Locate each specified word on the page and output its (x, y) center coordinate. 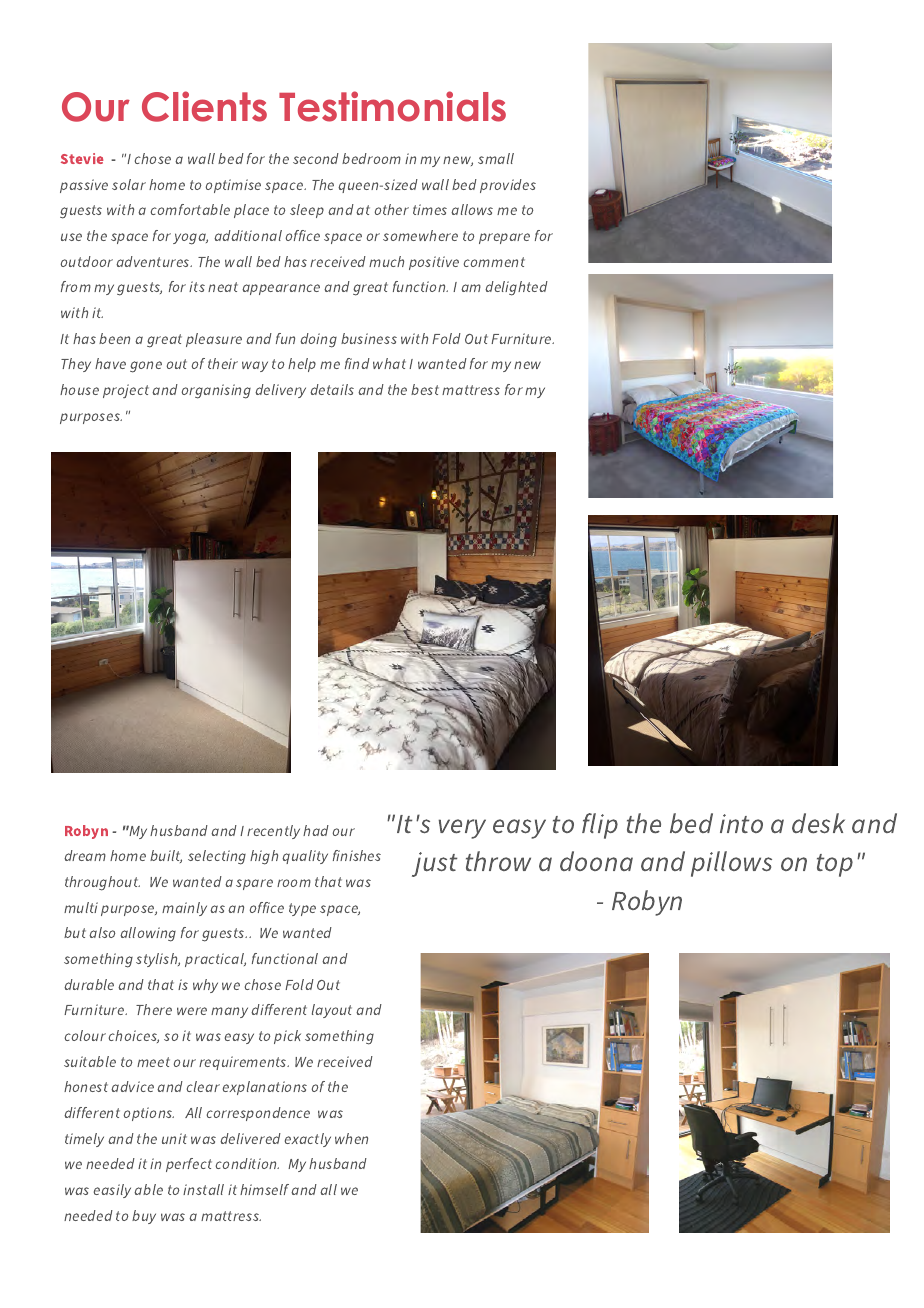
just (435, 864)
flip (600, 826)
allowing (148, 934)
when (351, 1138)
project (126, 391)
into (741, 823)
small (496, 158)
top (835, 865)
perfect (189, 1165)
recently (273, 832)
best (425, 389)
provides (508, 186)
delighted (516, 288)
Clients (204, 106)
